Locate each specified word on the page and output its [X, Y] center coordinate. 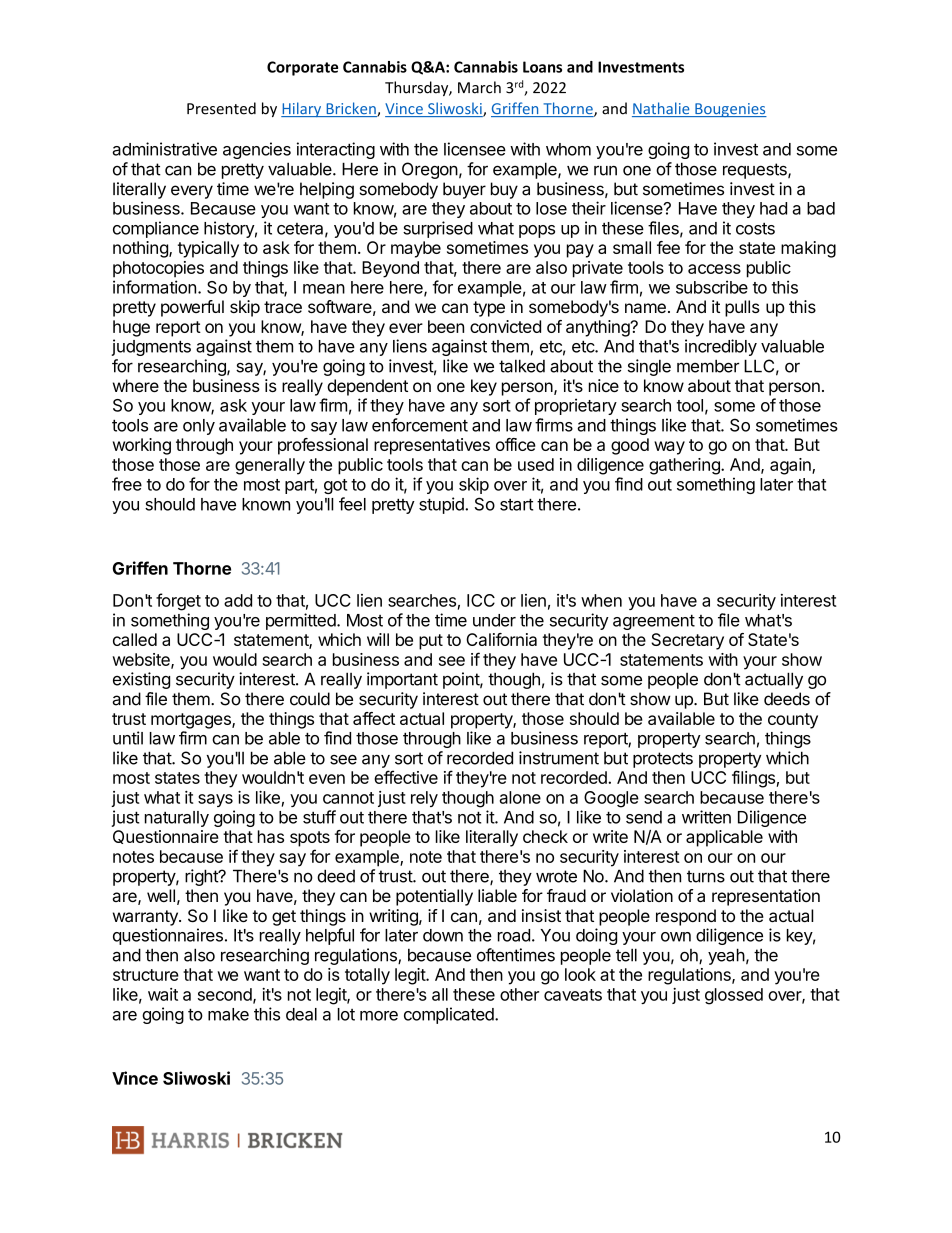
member [708, 366]
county [793, 721]
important [402, 680]
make [228, 1014]
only [199, 427]
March [479, 87]
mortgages [192, 721]
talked [522, 366]
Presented [221, 108]
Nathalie [662, 109]
